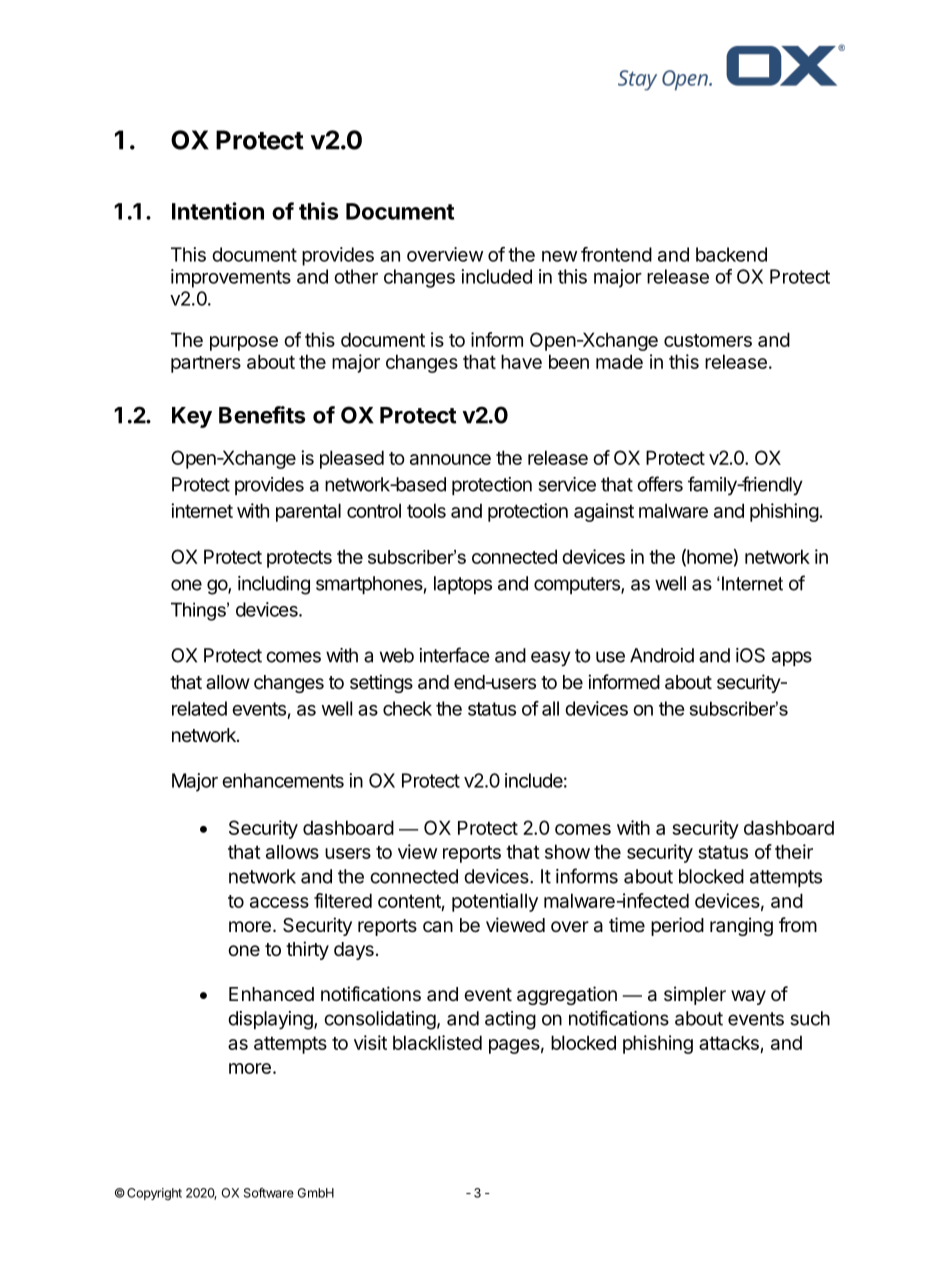 The height and width of the screenshot is (1268, 952). I want to click on offers, so click(660, 484).
